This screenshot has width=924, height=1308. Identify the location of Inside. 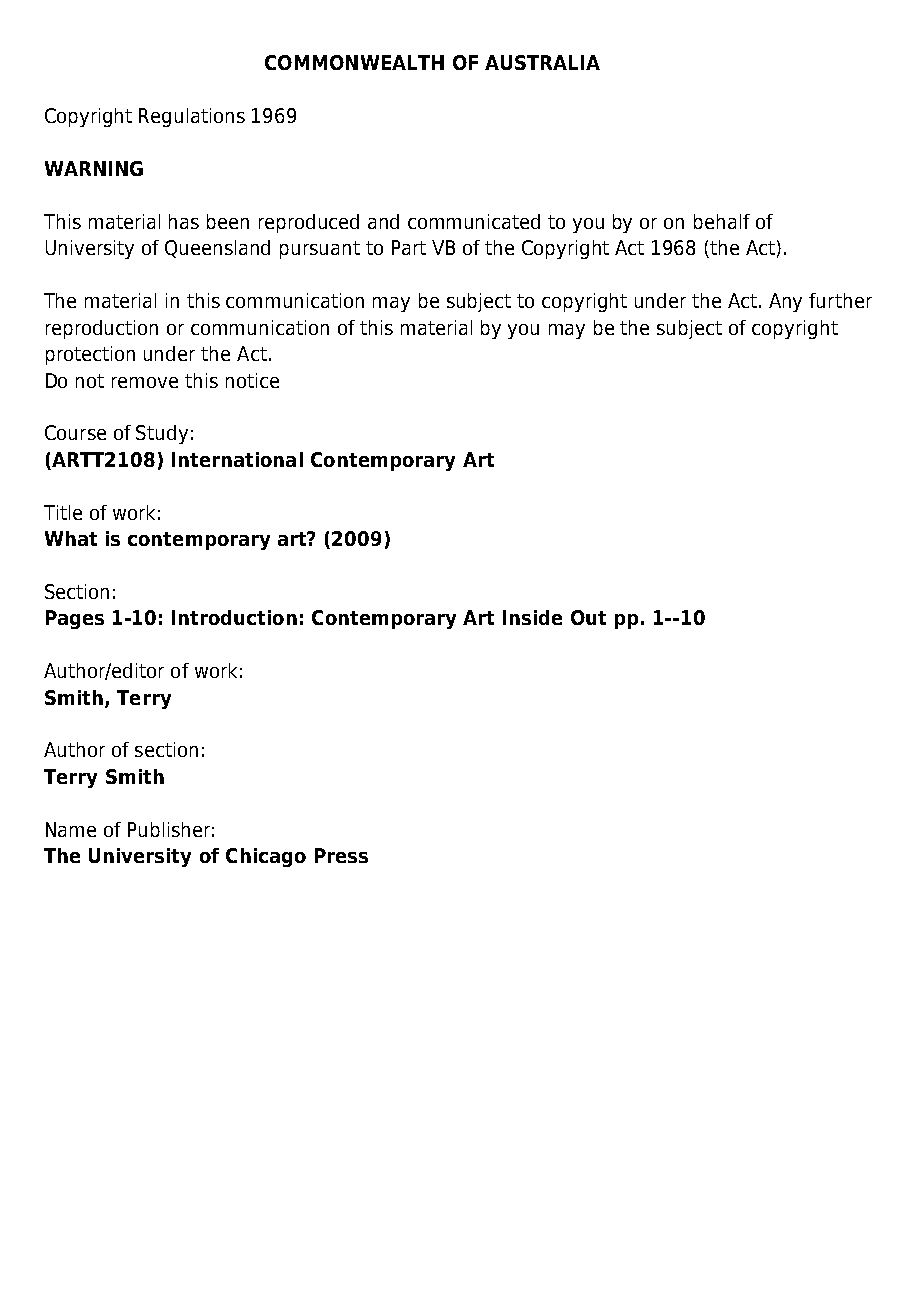
(532, 617).
